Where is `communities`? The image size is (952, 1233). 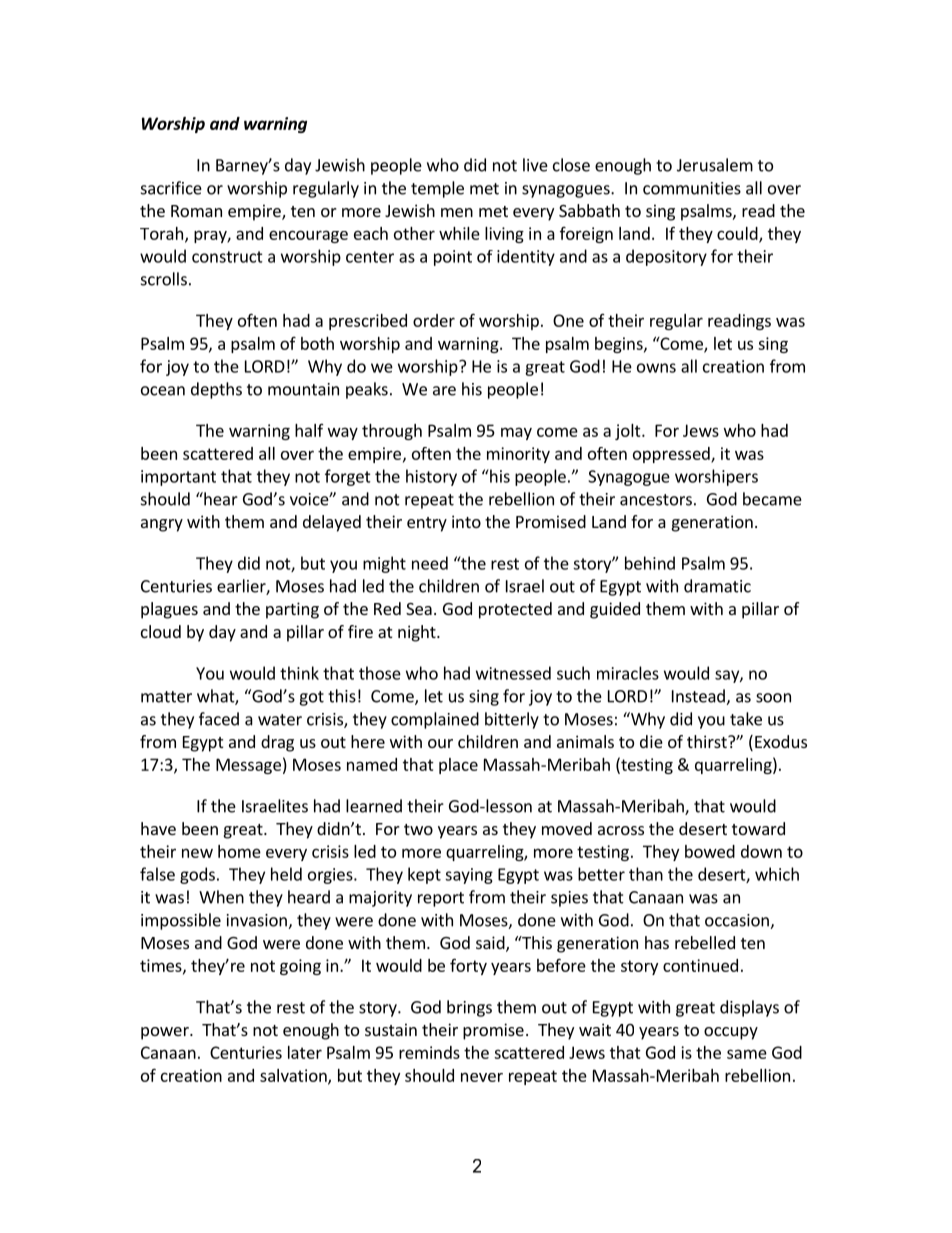 communities is located at coordinates (692, 188).
